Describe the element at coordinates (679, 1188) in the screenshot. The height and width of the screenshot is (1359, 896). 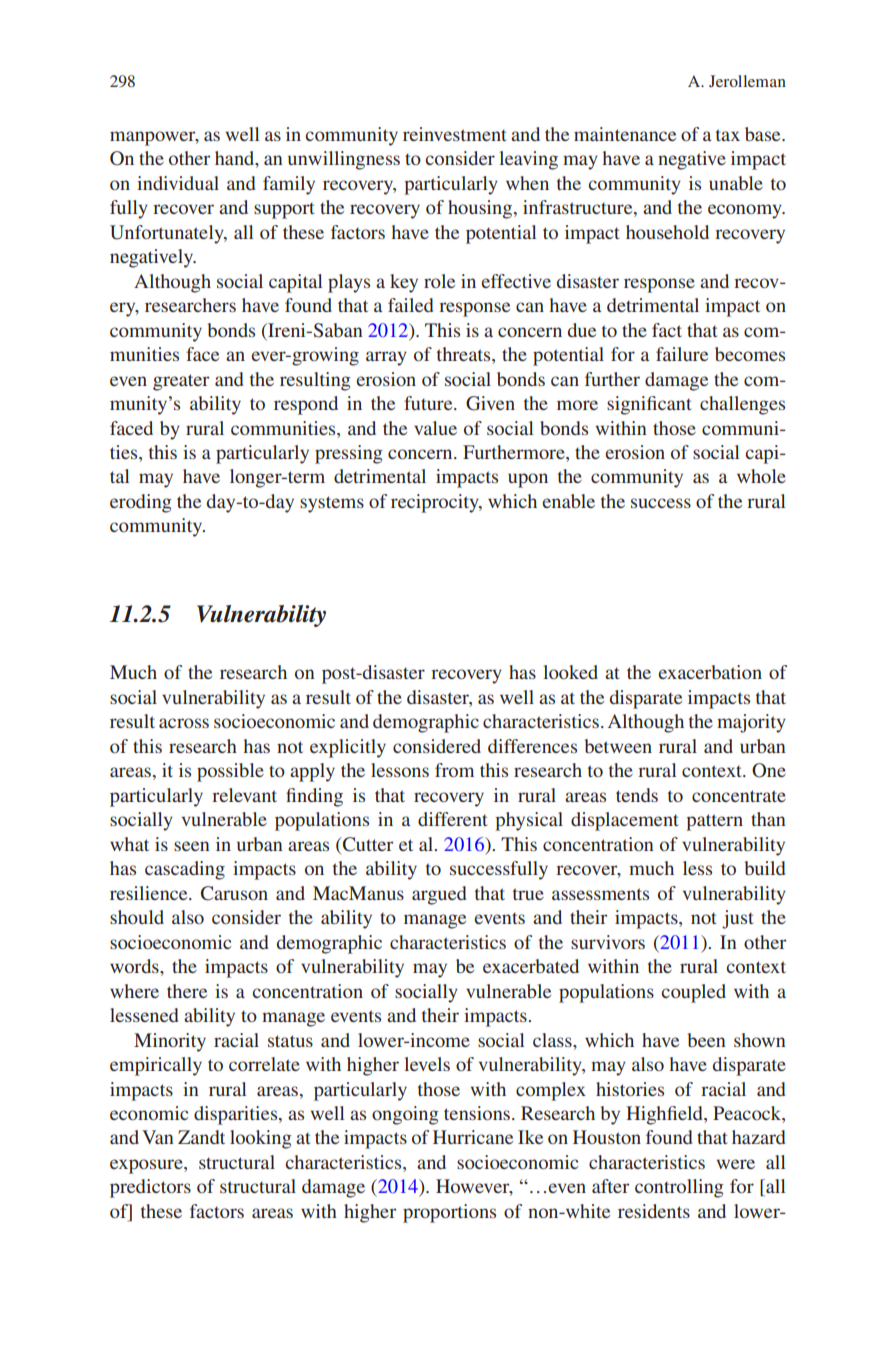
I see `controlling` at that location.
